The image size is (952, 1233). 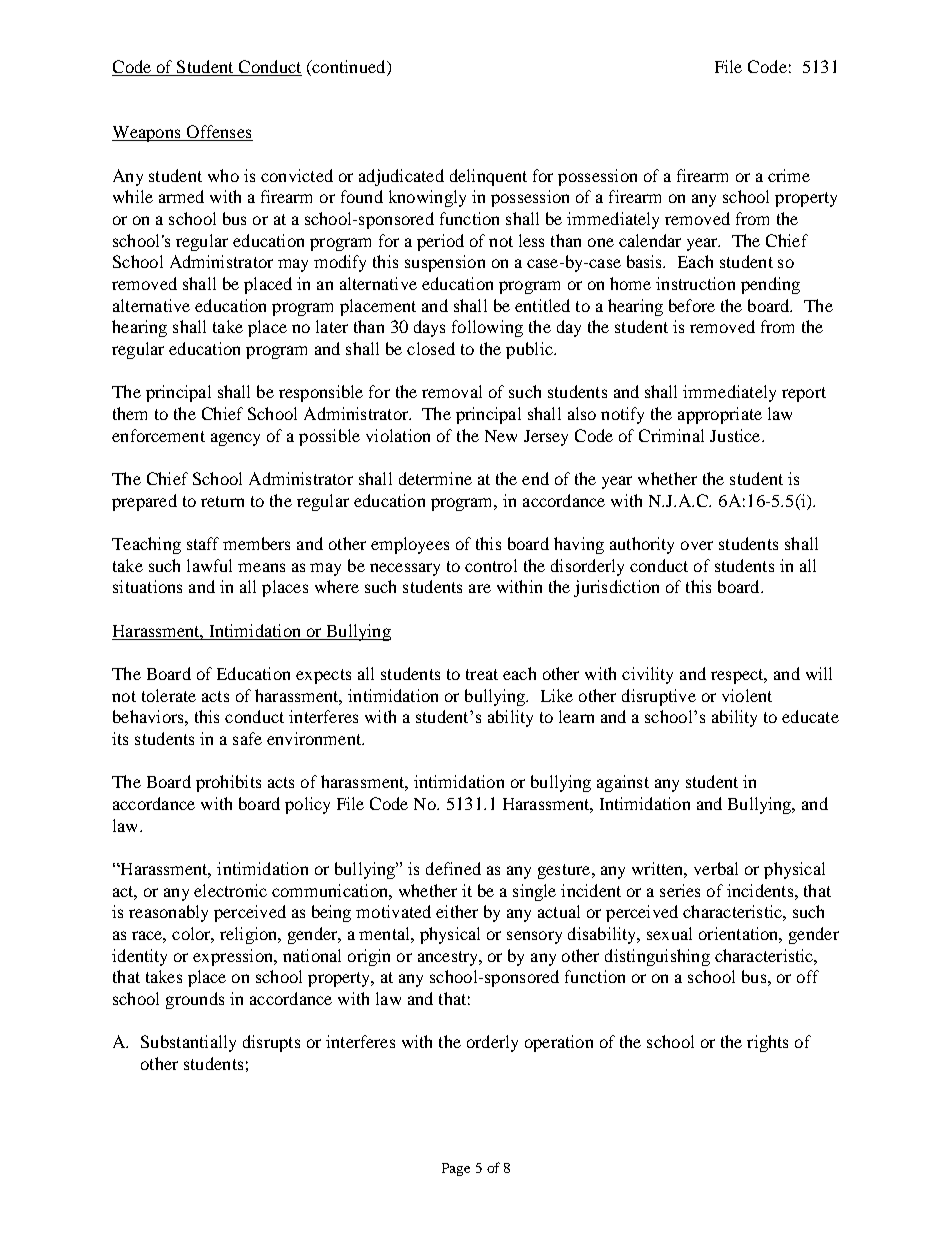 I want to click on agency, so click(x=235, y=439).
